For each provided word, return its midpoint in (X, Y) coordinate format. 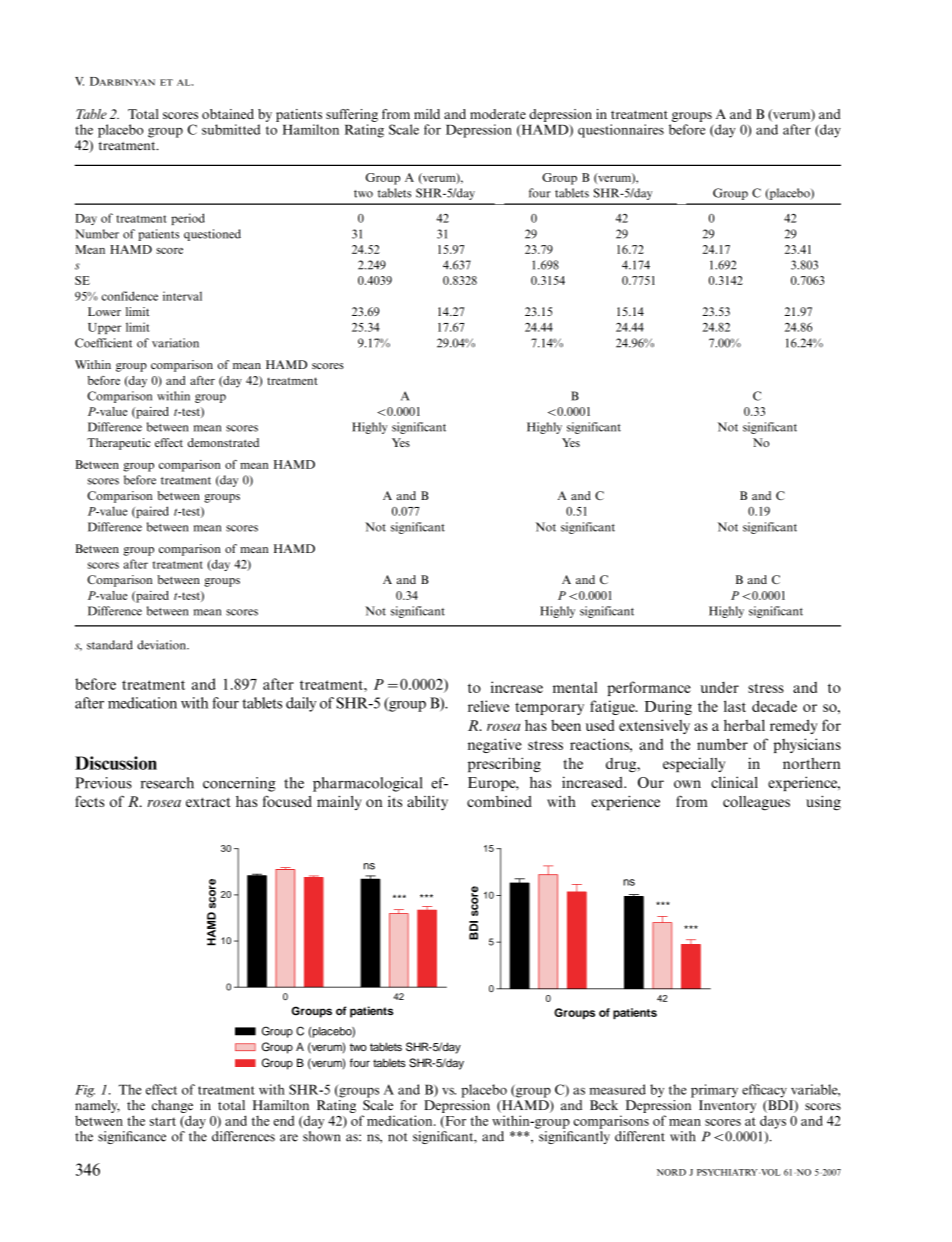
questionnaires (621, 131)
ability (427, 802)
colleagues (756, 803)
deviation (162, 645)
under (719, 687)
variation (175, 343)
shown (321, 1136)
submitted (231, 129)
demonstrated (223, 442)
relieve (488, 706)
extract (208, 802)
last (735, 706)
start (163, 1121)
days (773, 1122)
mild (427, 114)
